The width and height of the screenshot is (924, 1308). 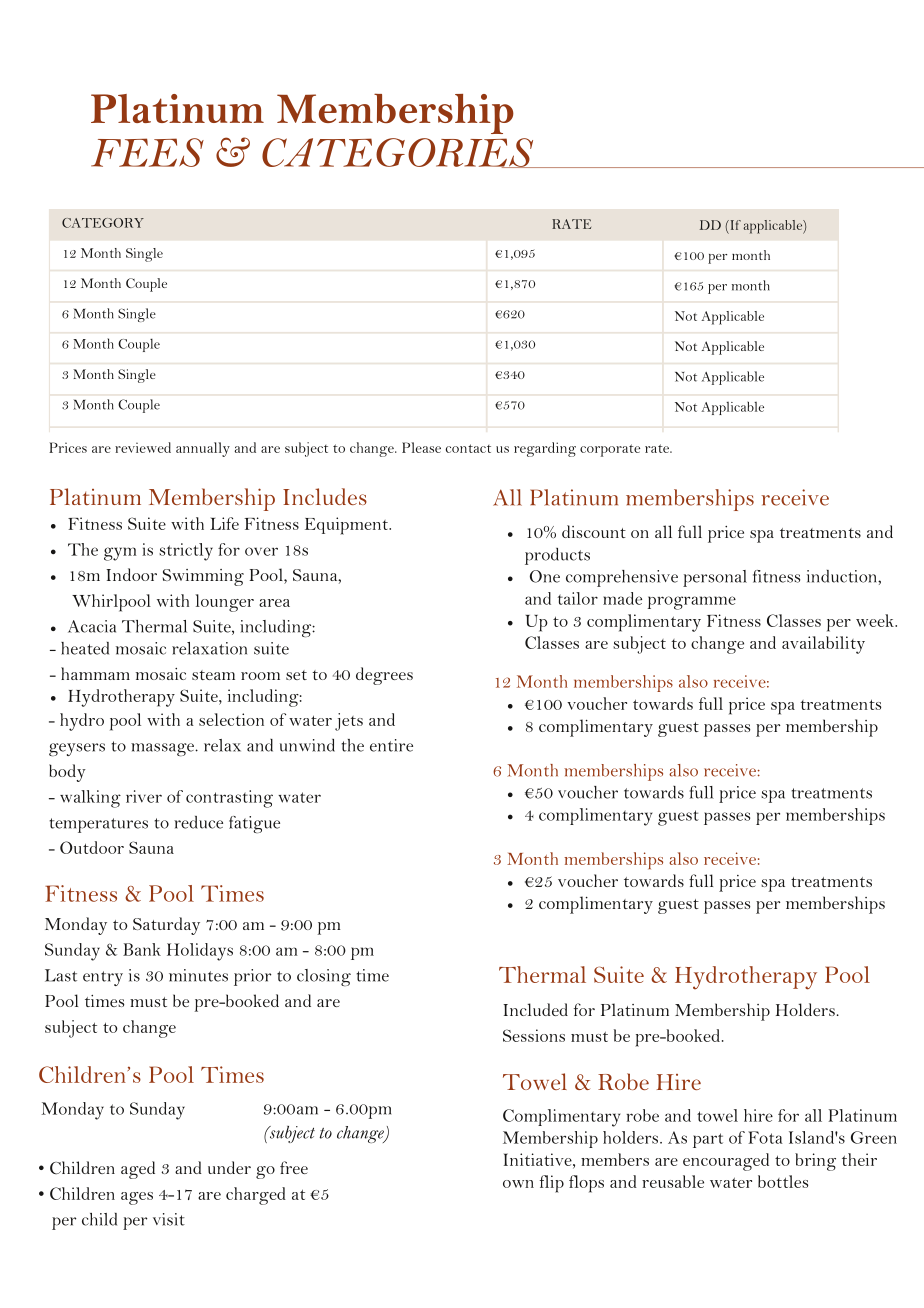 I want to click on induction, so click(x=843, y=576).
